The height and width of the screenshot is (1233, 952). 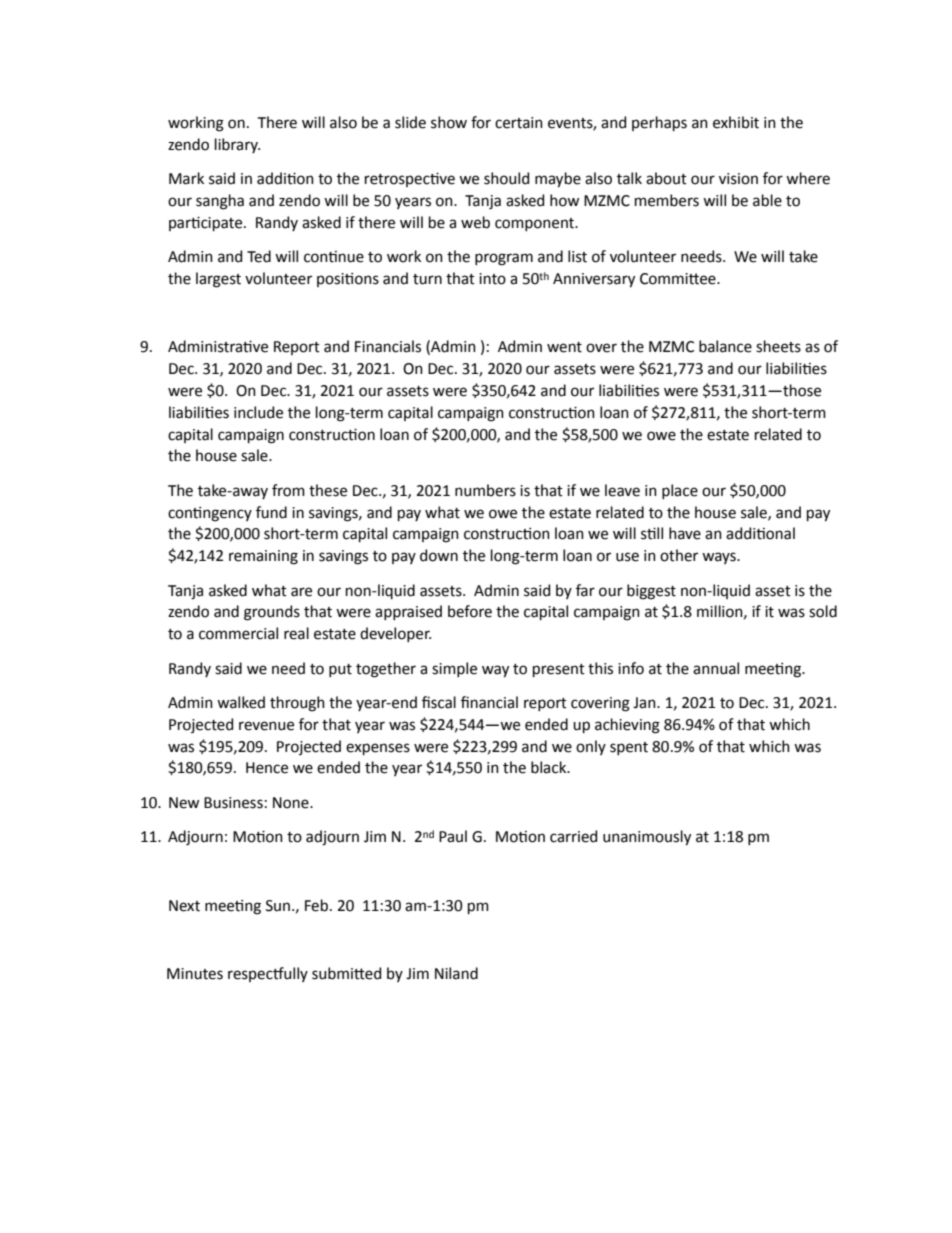 I want to click on annual, so click(x=716, y=668).
